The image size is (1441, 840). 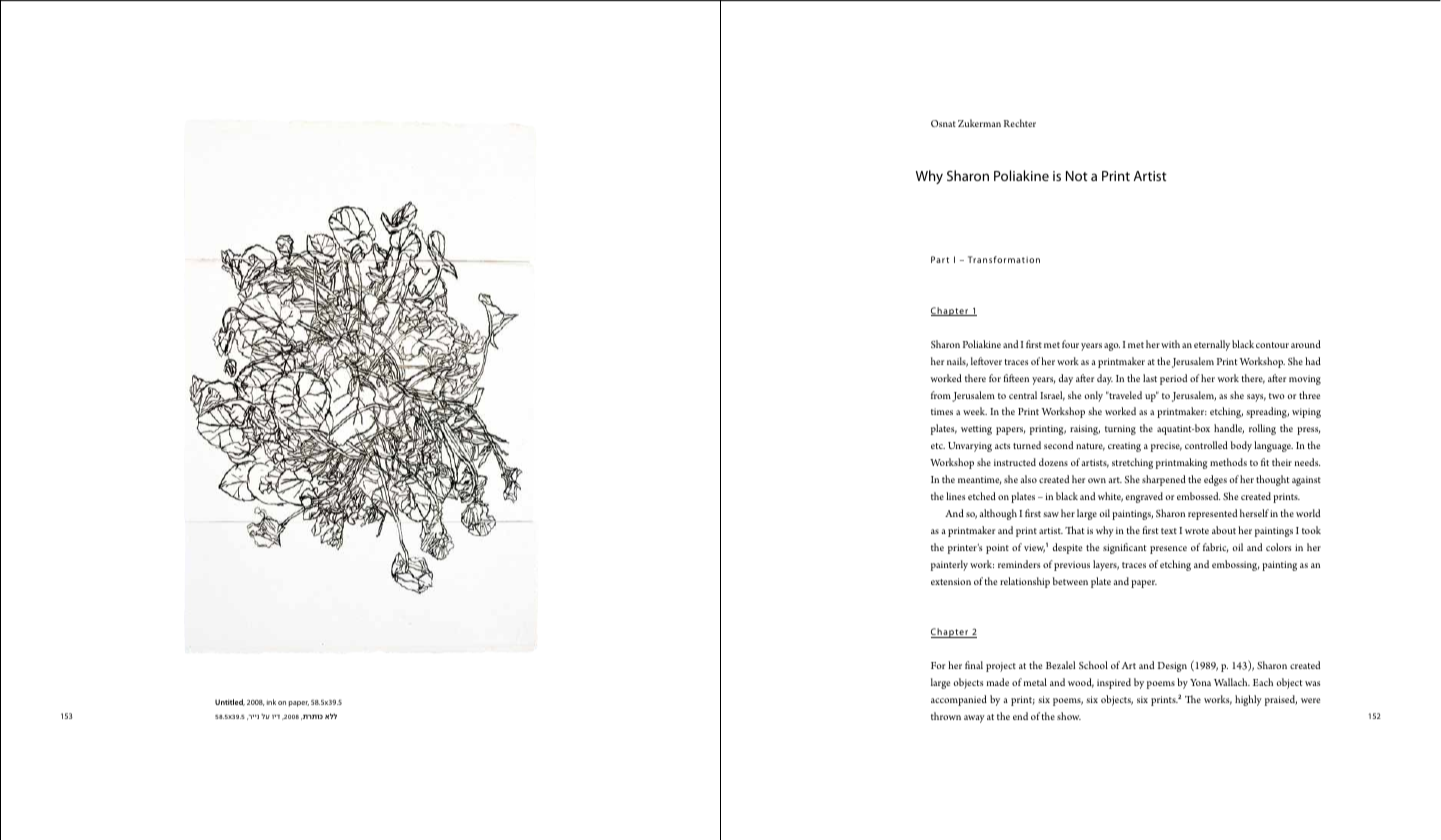 I want to click on week, so click(x=975, y=411).
